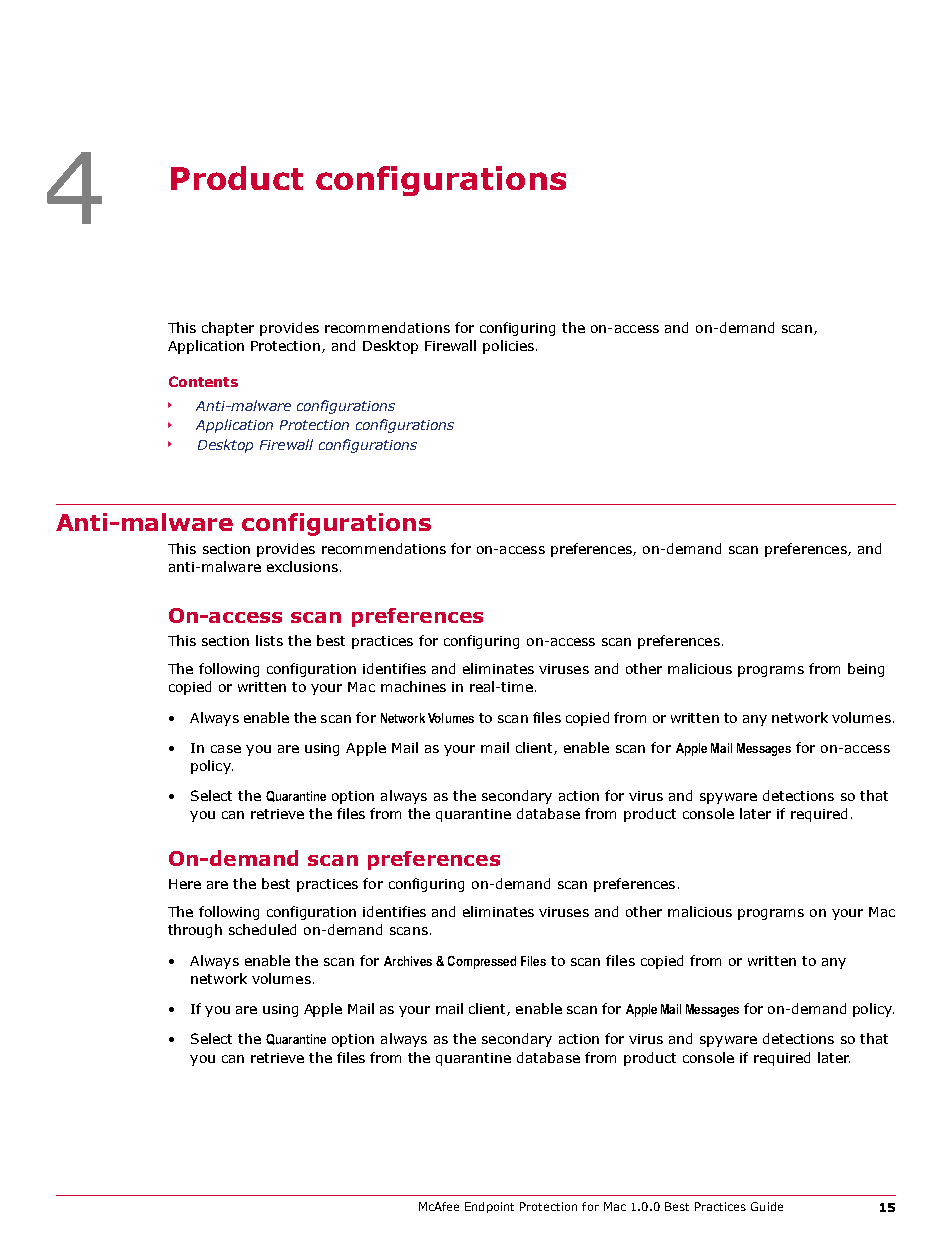 Image resolution: width=952 pixels, height=1233 pixels. What do you see at coordinates (482, 962) in the screenshot?
I see `Compressed` at bounding box center [482, 962].
